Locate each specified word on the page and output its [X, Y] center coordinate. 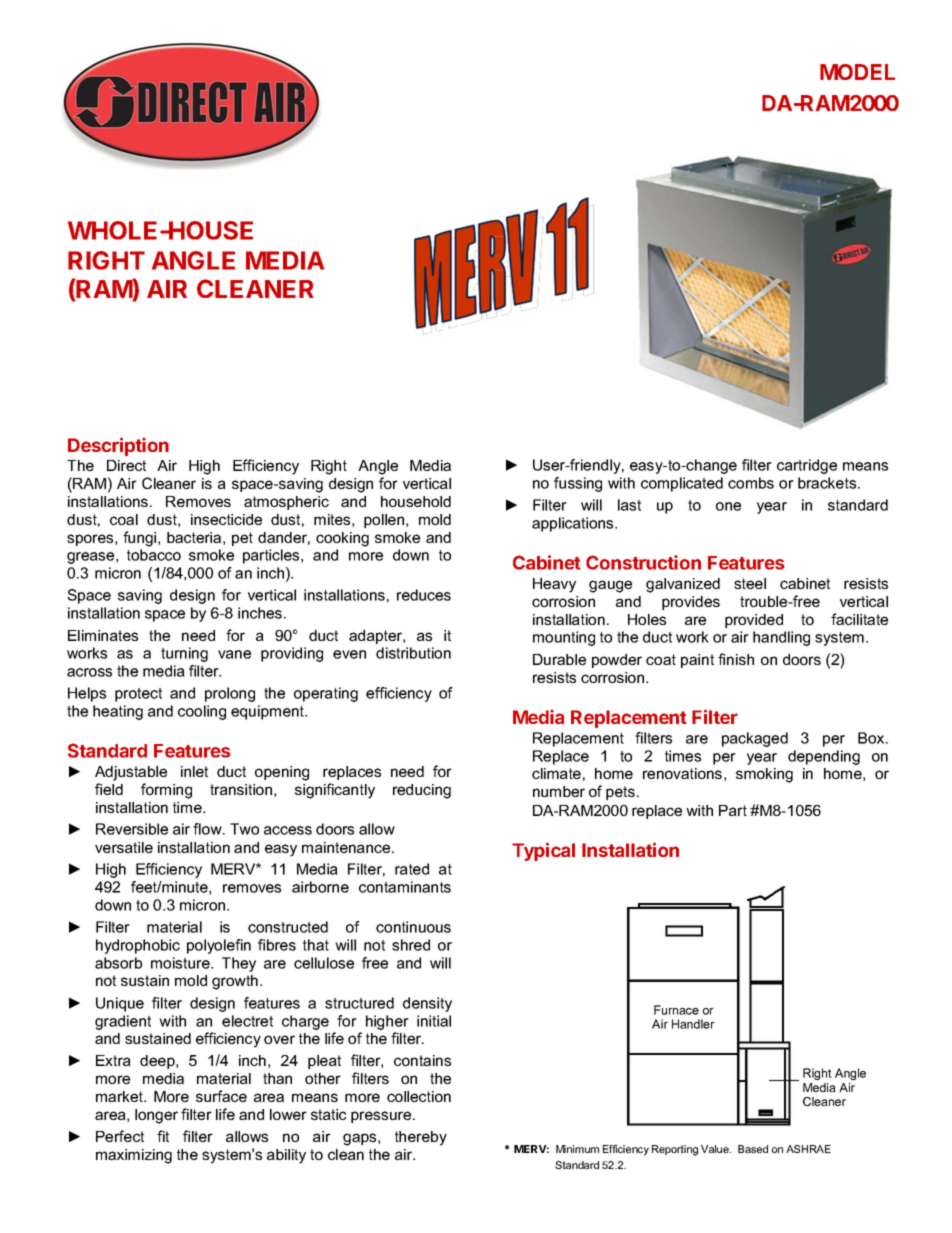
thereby [421, 1138]
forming [166, 791]
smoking [764, 775]
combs [751, 483]
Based [753, 1149]
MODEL [857, 72]
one [728, 506]
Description [118, 446]
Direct [126, 465]
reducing [422, 791]
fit [163, 1136]
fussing [578, 484]
